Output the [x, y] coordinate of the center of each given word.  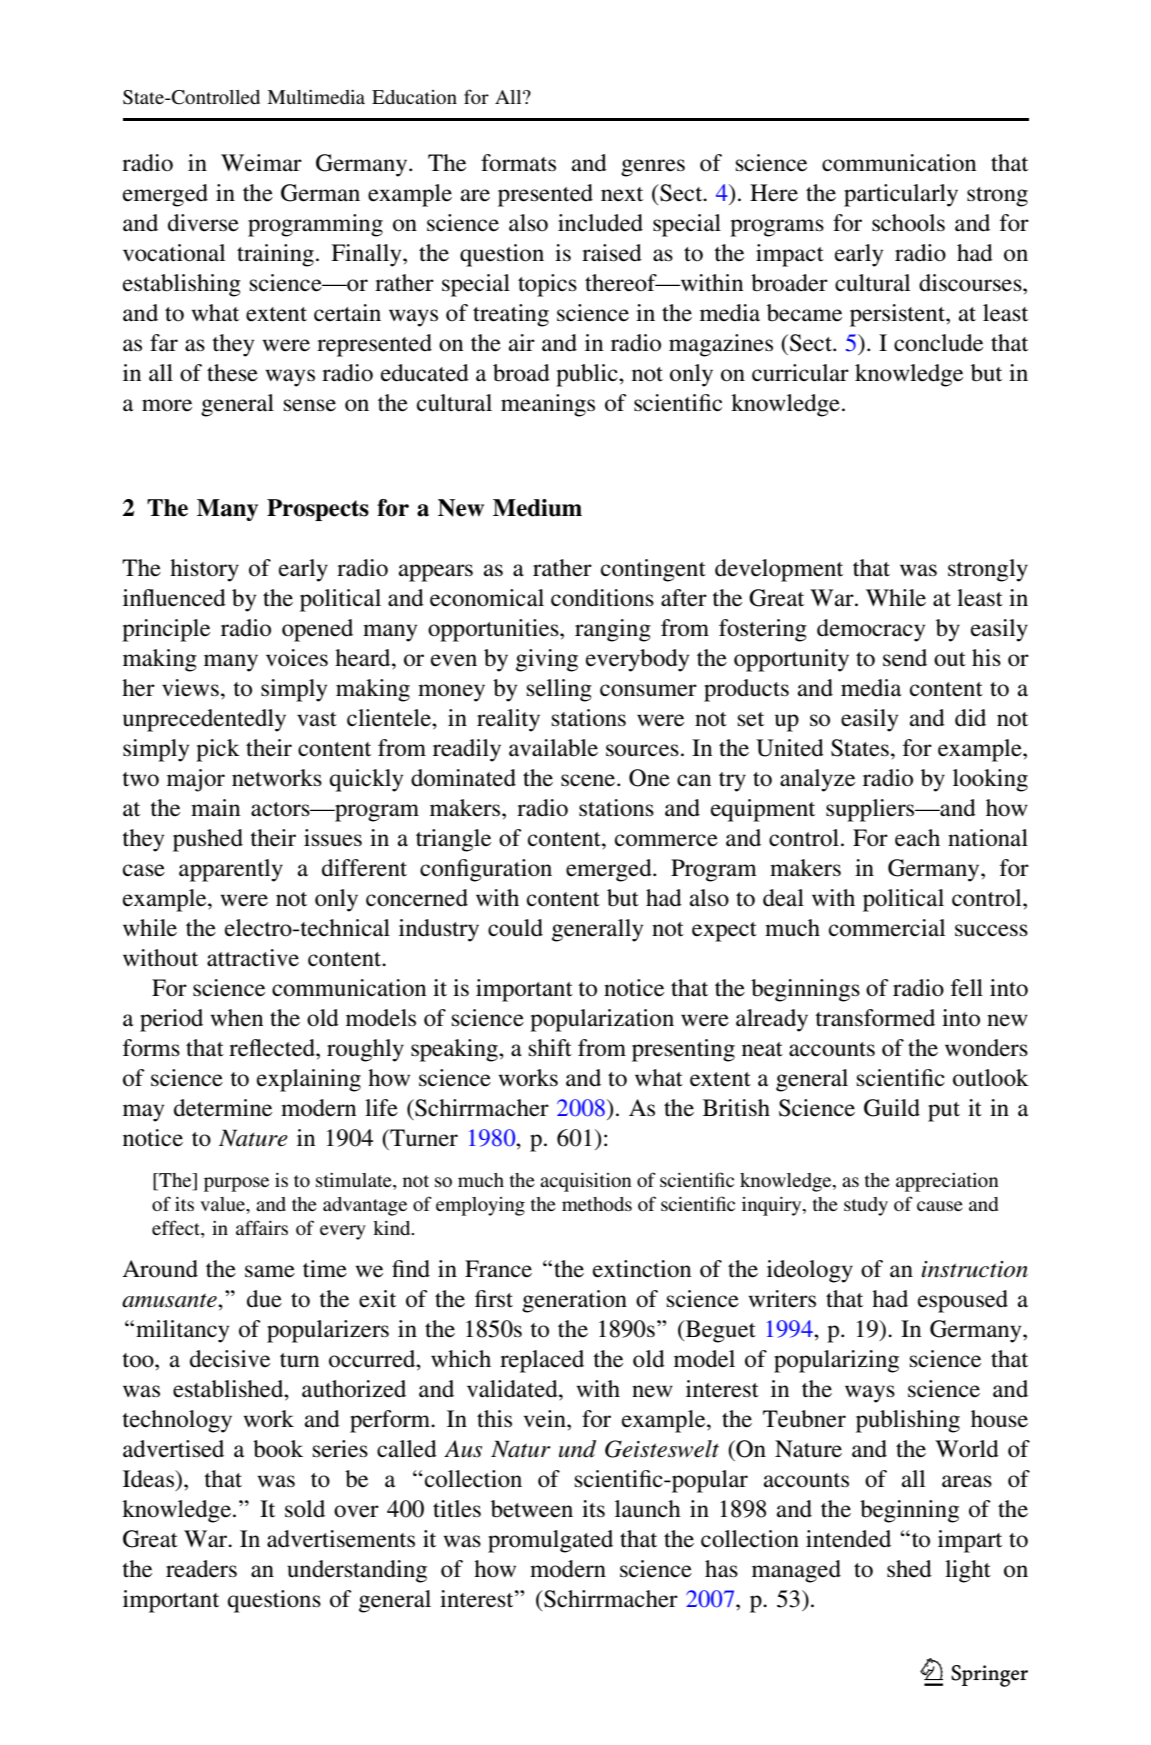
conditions [602, 598]
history [204, 570]
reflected [273, 1048]
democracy [871, 630]
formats [518, 163]
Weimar [261, 163]
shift [550, 1047]
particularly [901, 195]
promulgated [550, 1541]
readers [201, 1569]
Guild [892, 1108]
